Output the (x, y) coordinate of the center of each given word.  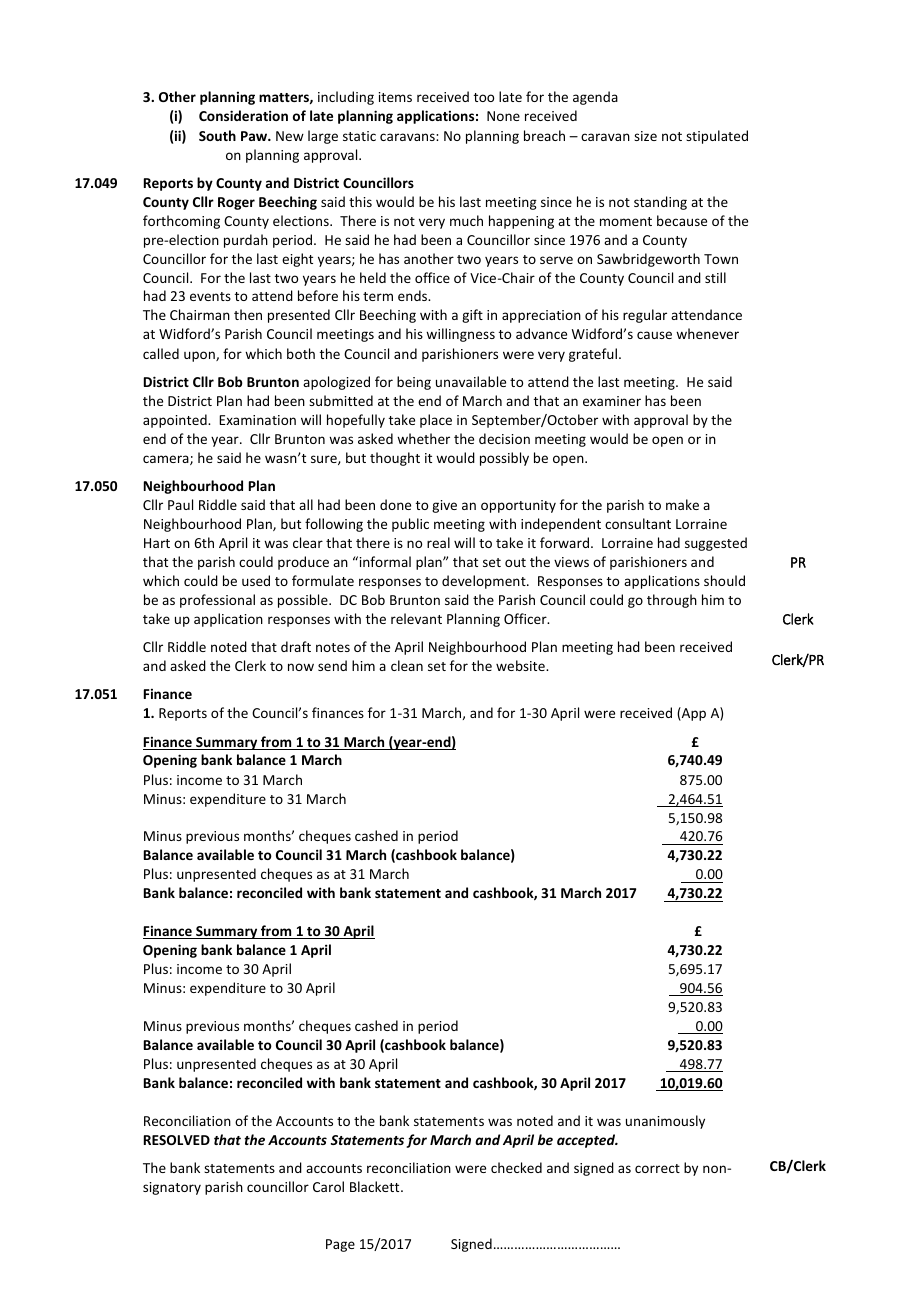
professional (217, 601)
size (645, 136)
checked (516, 1167)
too (484, 97)
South (217, 135)
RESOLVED (177, 1140)
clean (407, 665)
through (672, 601)
